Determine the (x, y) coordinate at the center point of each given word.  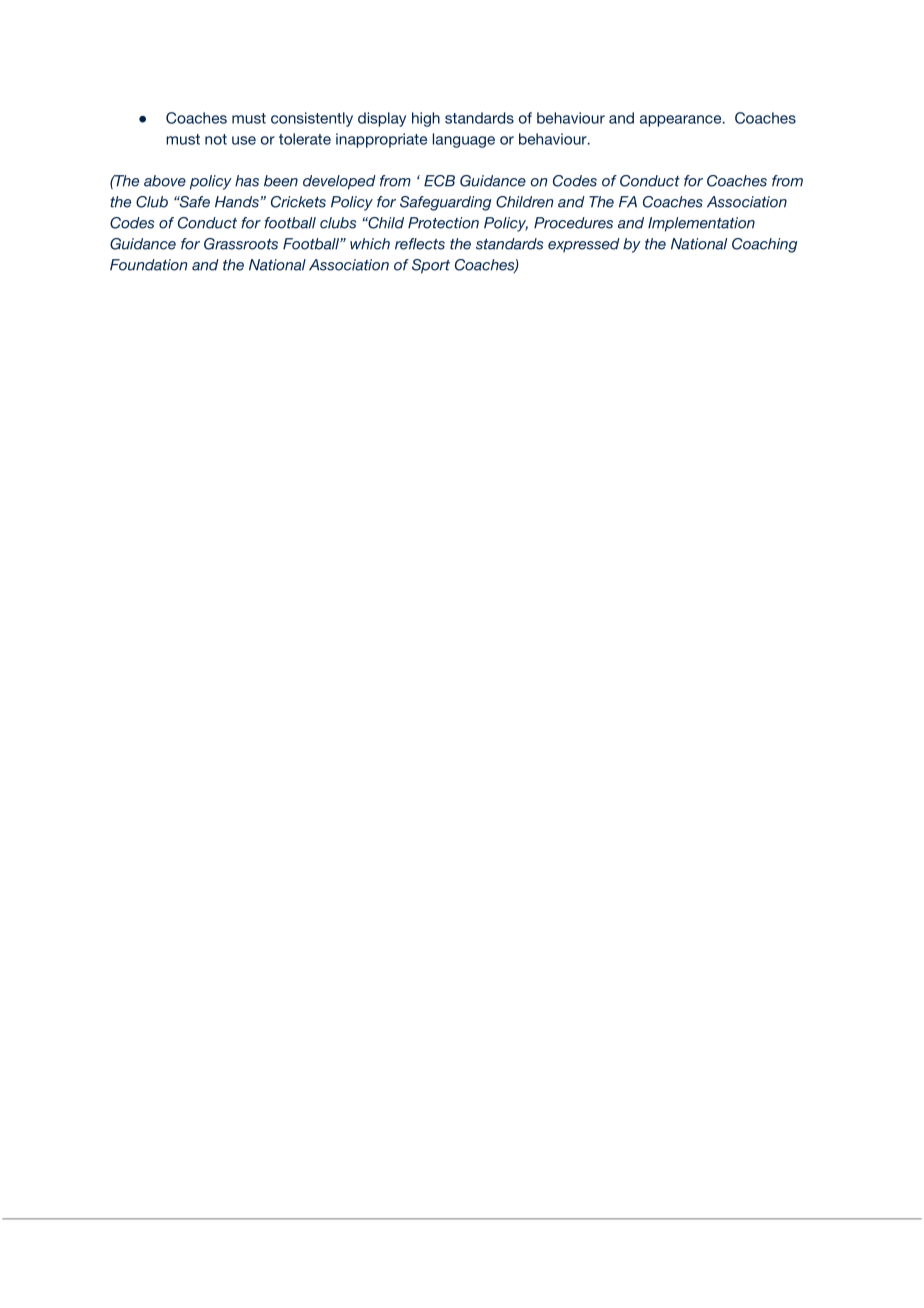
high (426, 119)
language (464, 140)
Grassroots (241, 244)
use (244, 140)
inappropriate (381, 140)
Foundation (149, 265)
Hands (237, 202)
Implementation (701, 224)
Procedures (573, 223)
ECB (439, 181)
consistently (312, 119)
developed (339, 182)
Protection (443, 223)
